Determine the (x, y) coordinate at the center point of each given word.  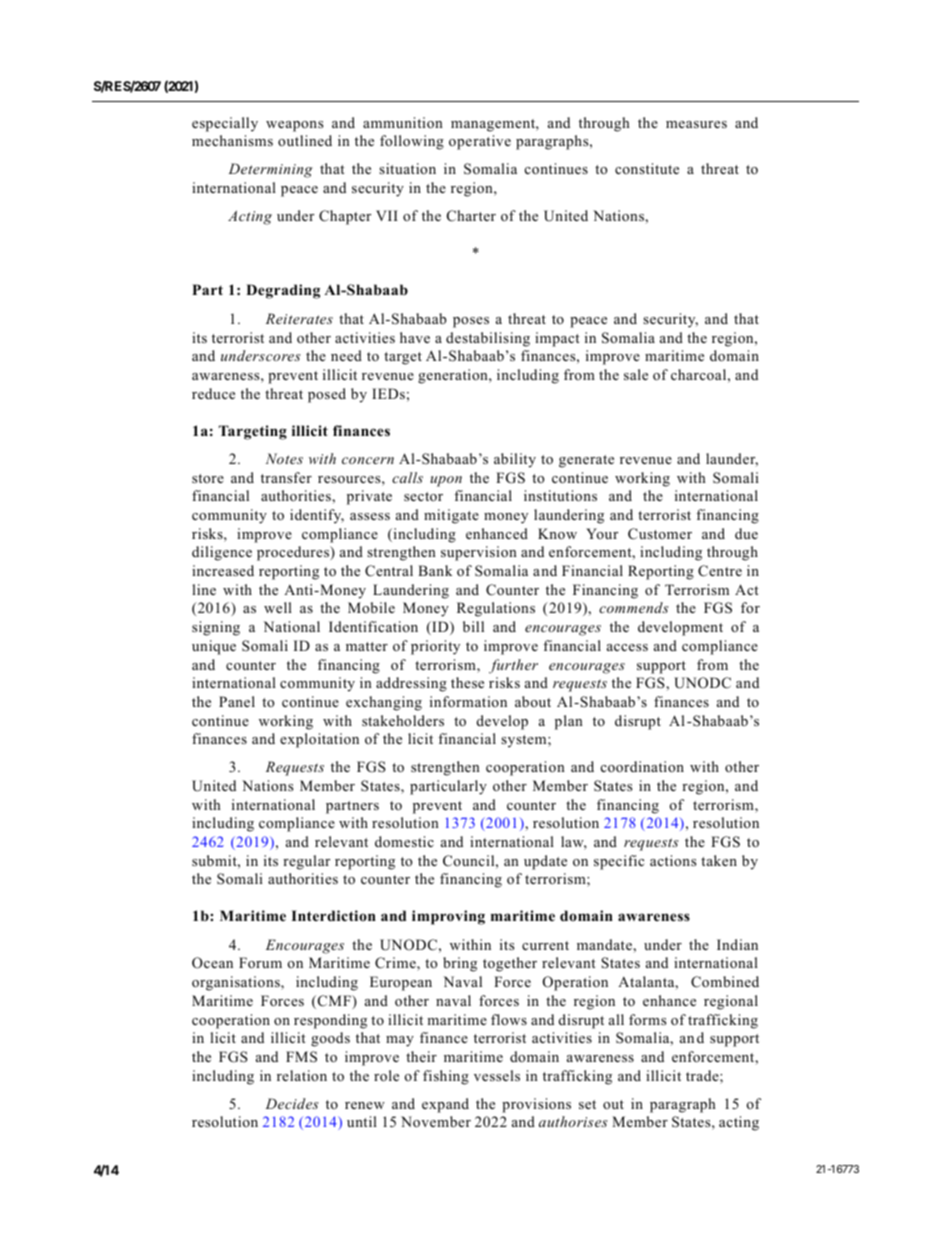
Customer (660, 534)
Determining (270, 170)
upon (446, 481)
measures (696, 124)
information (468, 701)
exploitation (319, 740)
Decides (292, 1103)
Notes (284, 458)
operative (480, 142)
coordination (642, 766)
